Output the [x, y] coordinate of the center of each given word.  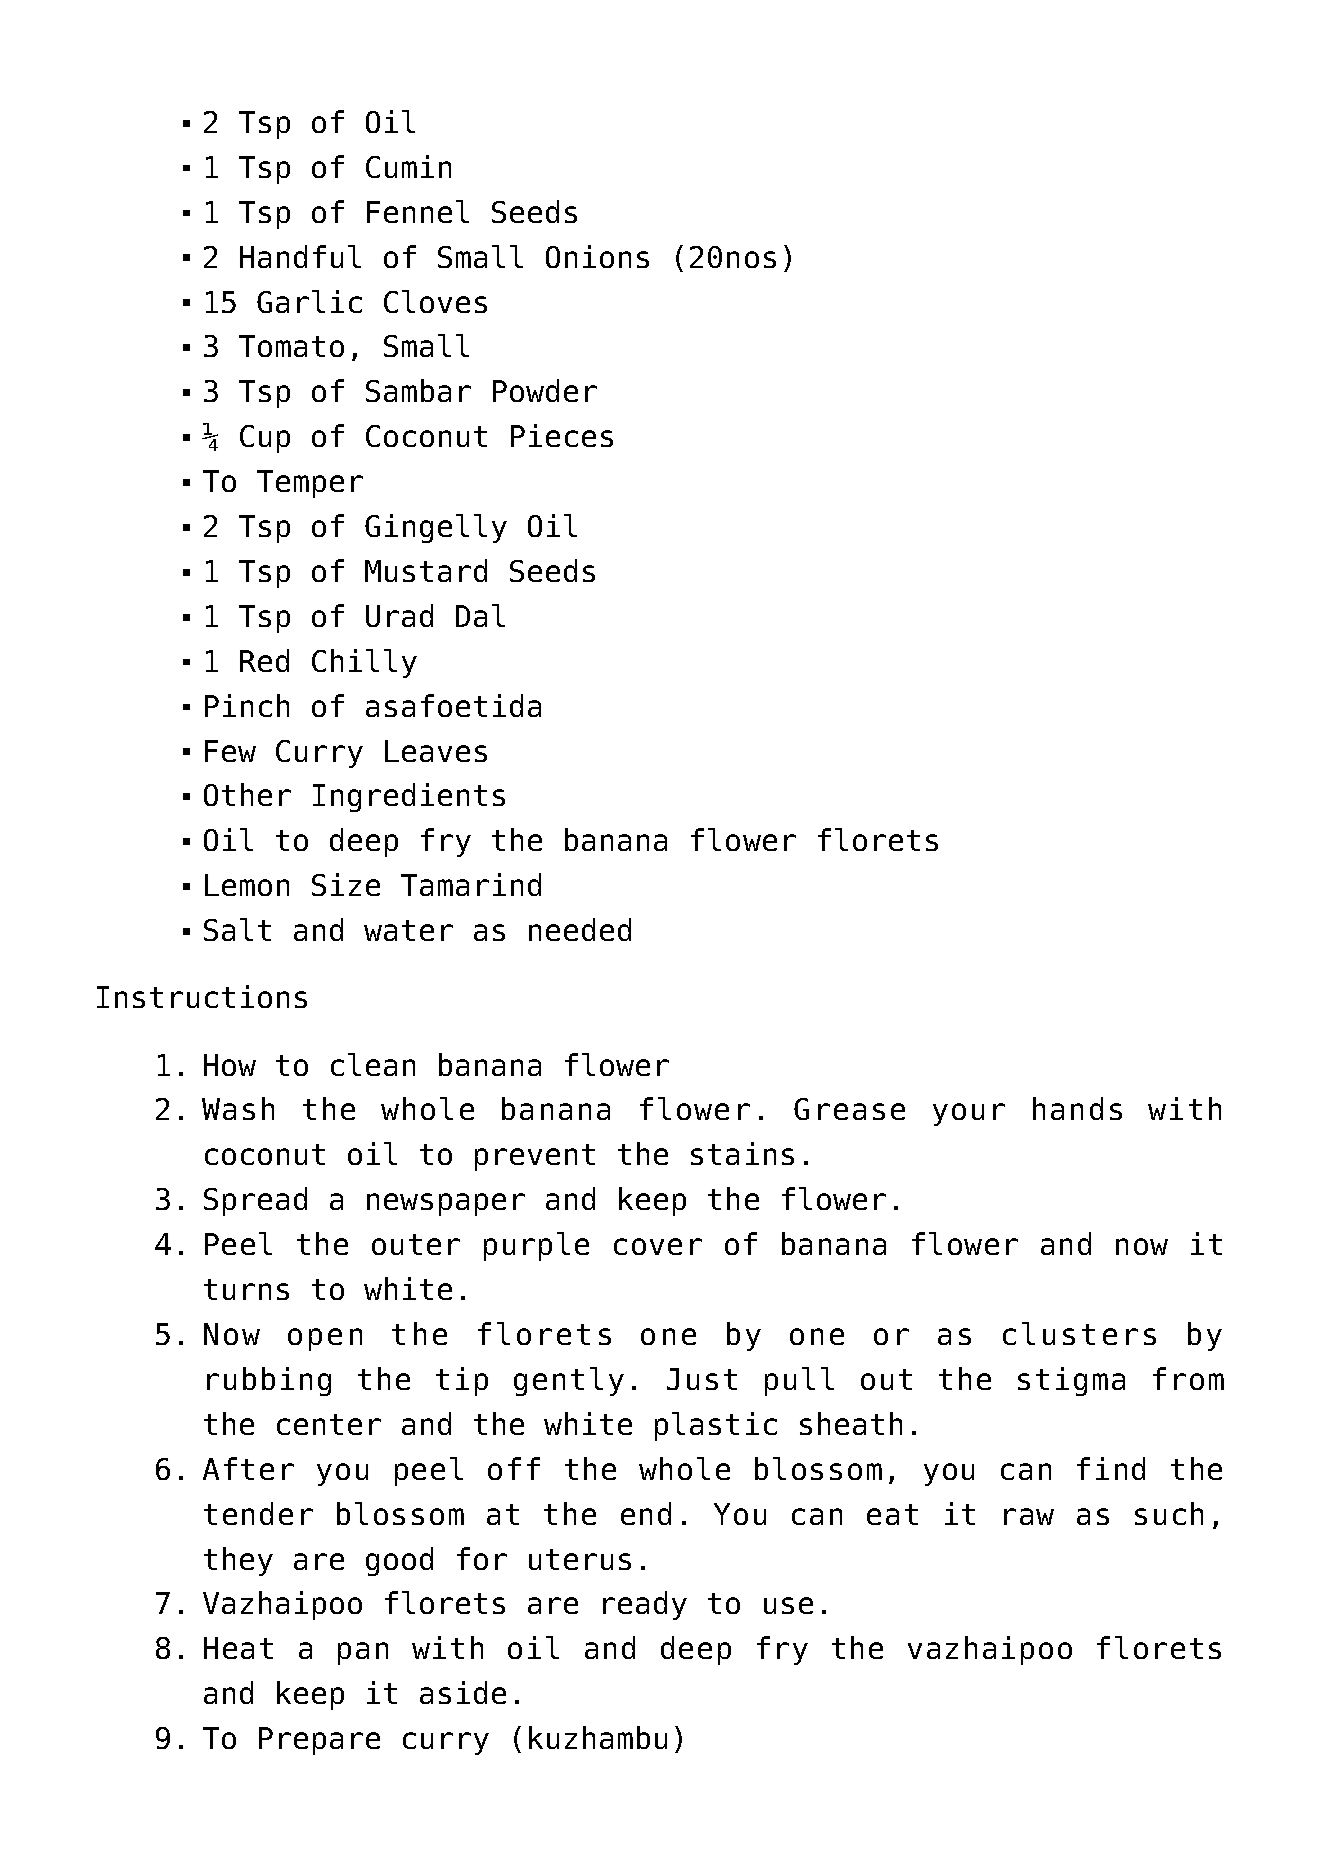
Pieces [562, 435]
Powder [545, 390]
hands [1077, 1108]
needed [580, 929]
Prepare [319, 1741]
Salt [237, 929]
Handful [300, 256]
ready [645, 1605]
